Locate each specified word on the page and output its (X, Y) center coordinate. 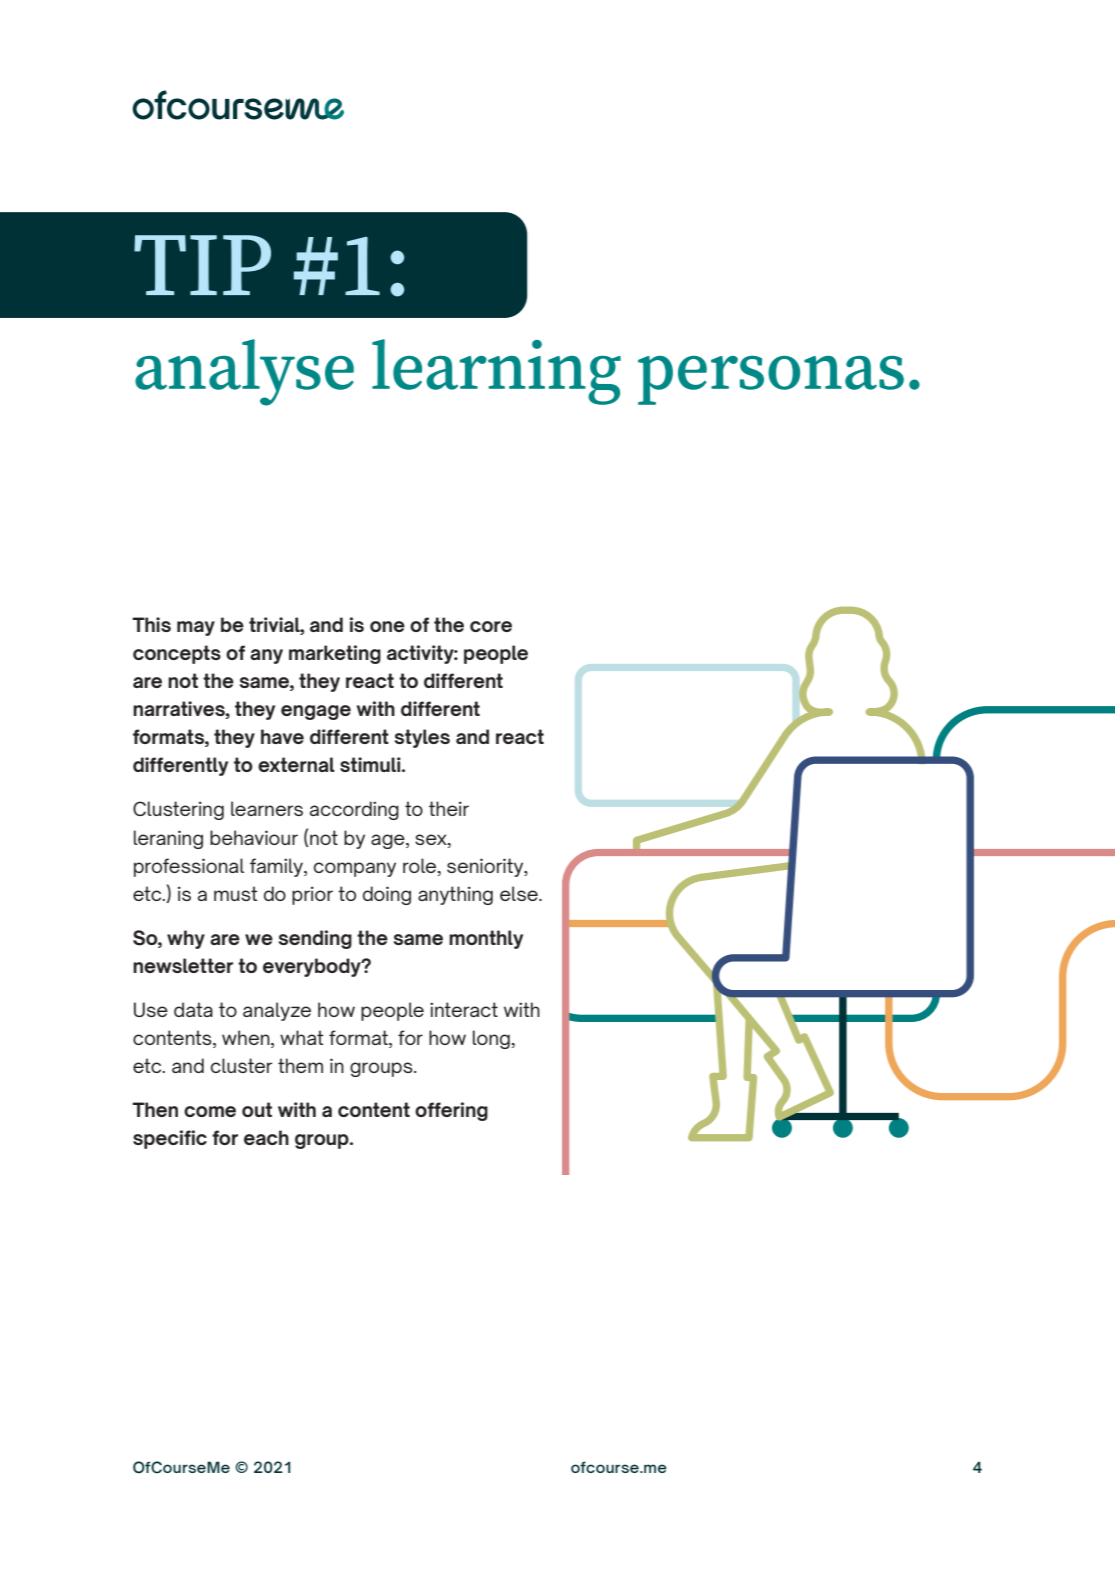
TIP (202, 265)
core (491, 626)
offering (451, 1111)
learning (496, 372)
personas (771, 380)
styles (422, 738)
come (210, 1111)
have (282, 736)
